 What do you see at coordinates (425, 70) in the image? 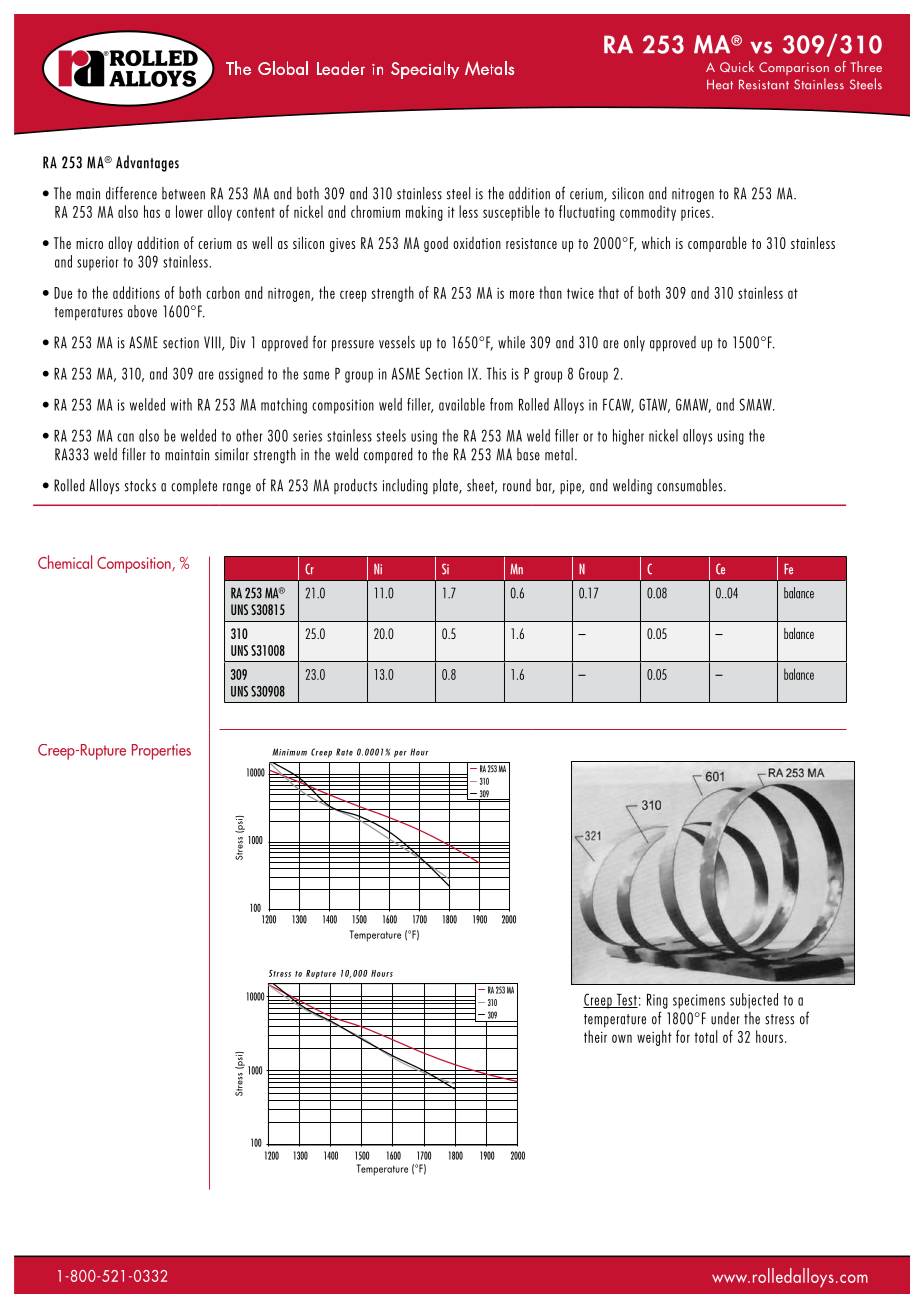
I see `Specialty` at bounding box center [425, 70].
